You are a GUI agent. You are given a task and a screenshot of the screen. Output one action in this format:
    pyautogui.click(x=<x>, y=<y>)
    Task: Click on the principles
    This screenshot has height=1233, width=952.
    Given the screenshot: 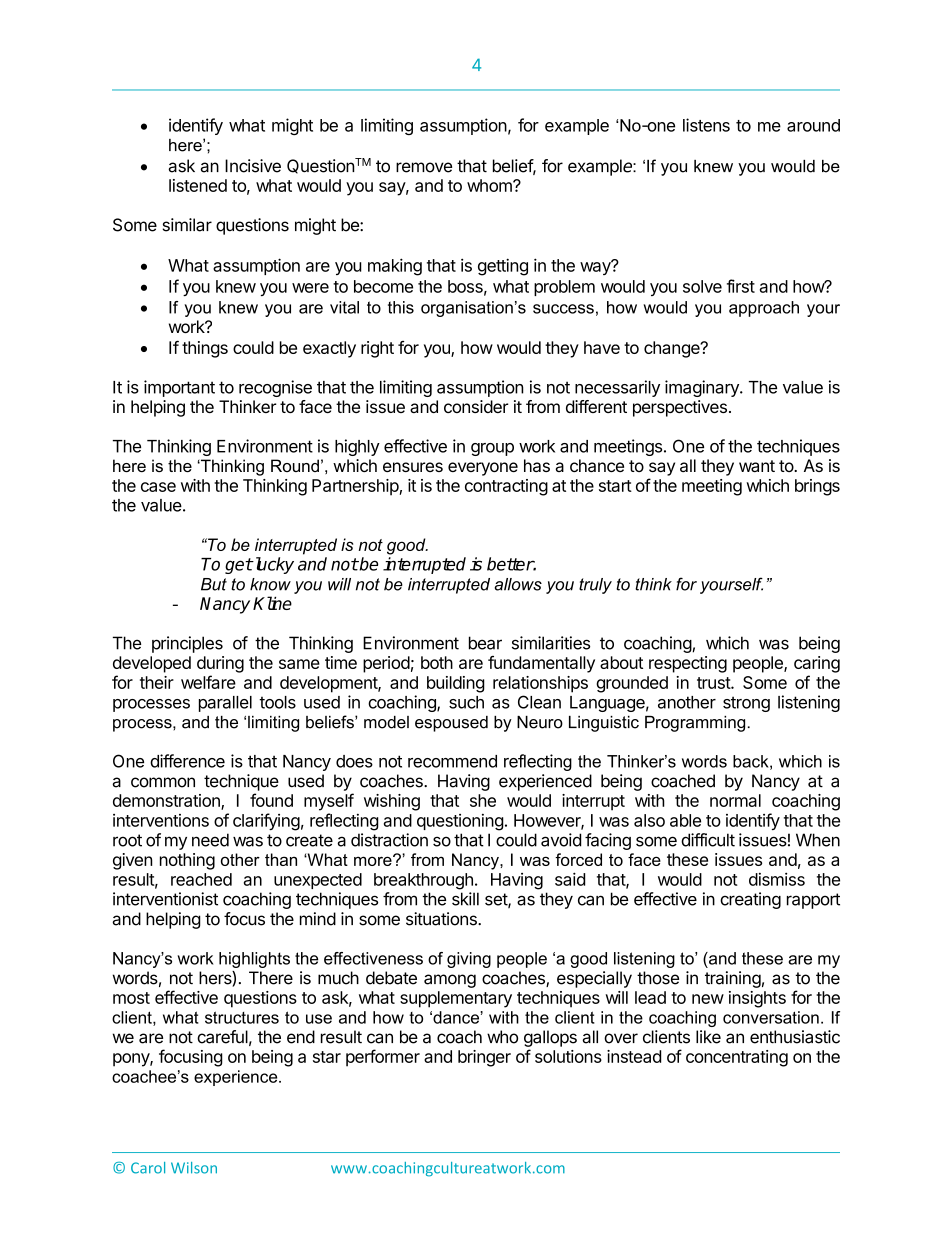 What is the action you would take?
    pyautogui.click(x=187, y=644)
